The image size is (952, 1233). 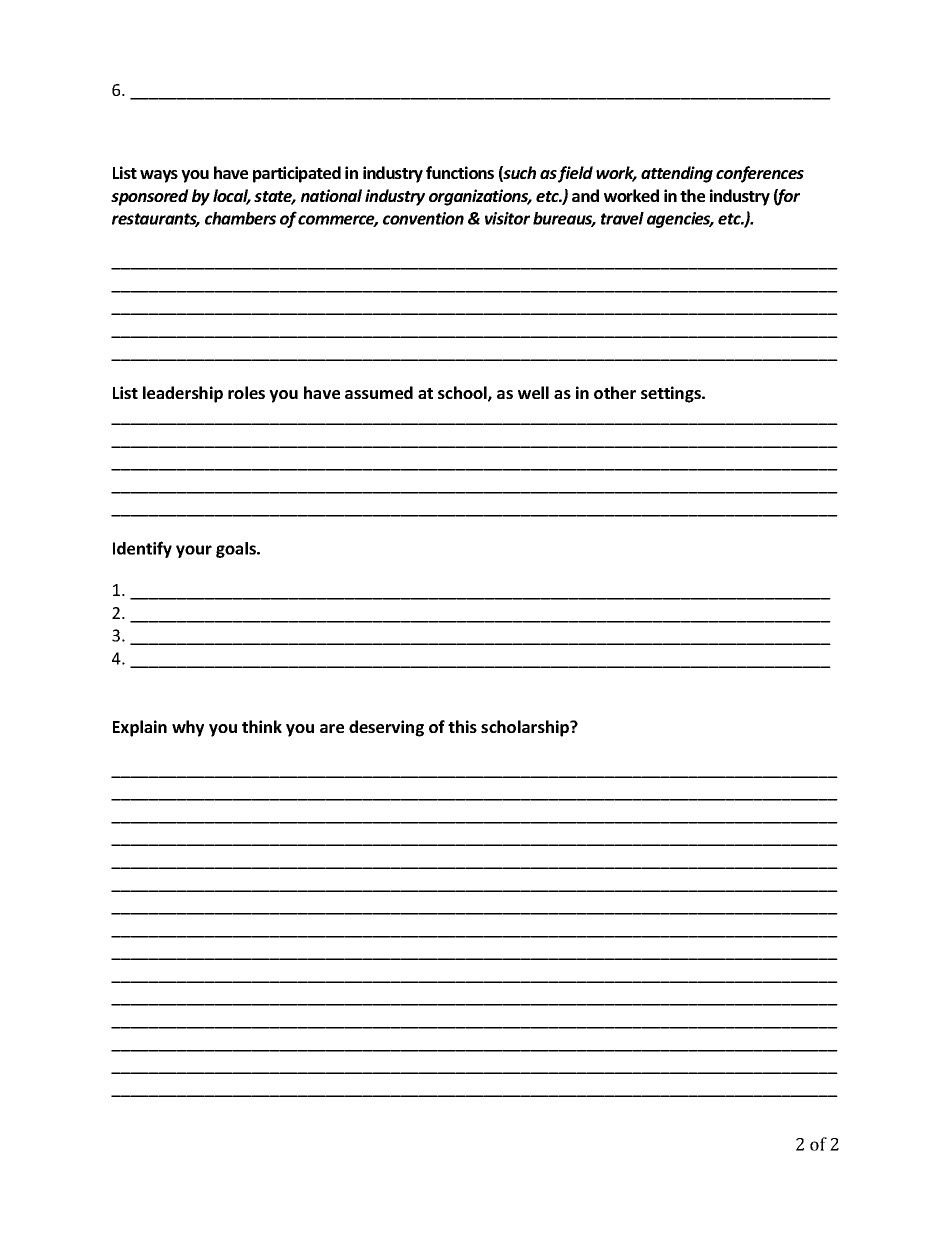 What do you see at coordinates (672, 394) in the page?
I see `settings` at bounding box center [672, 394].
